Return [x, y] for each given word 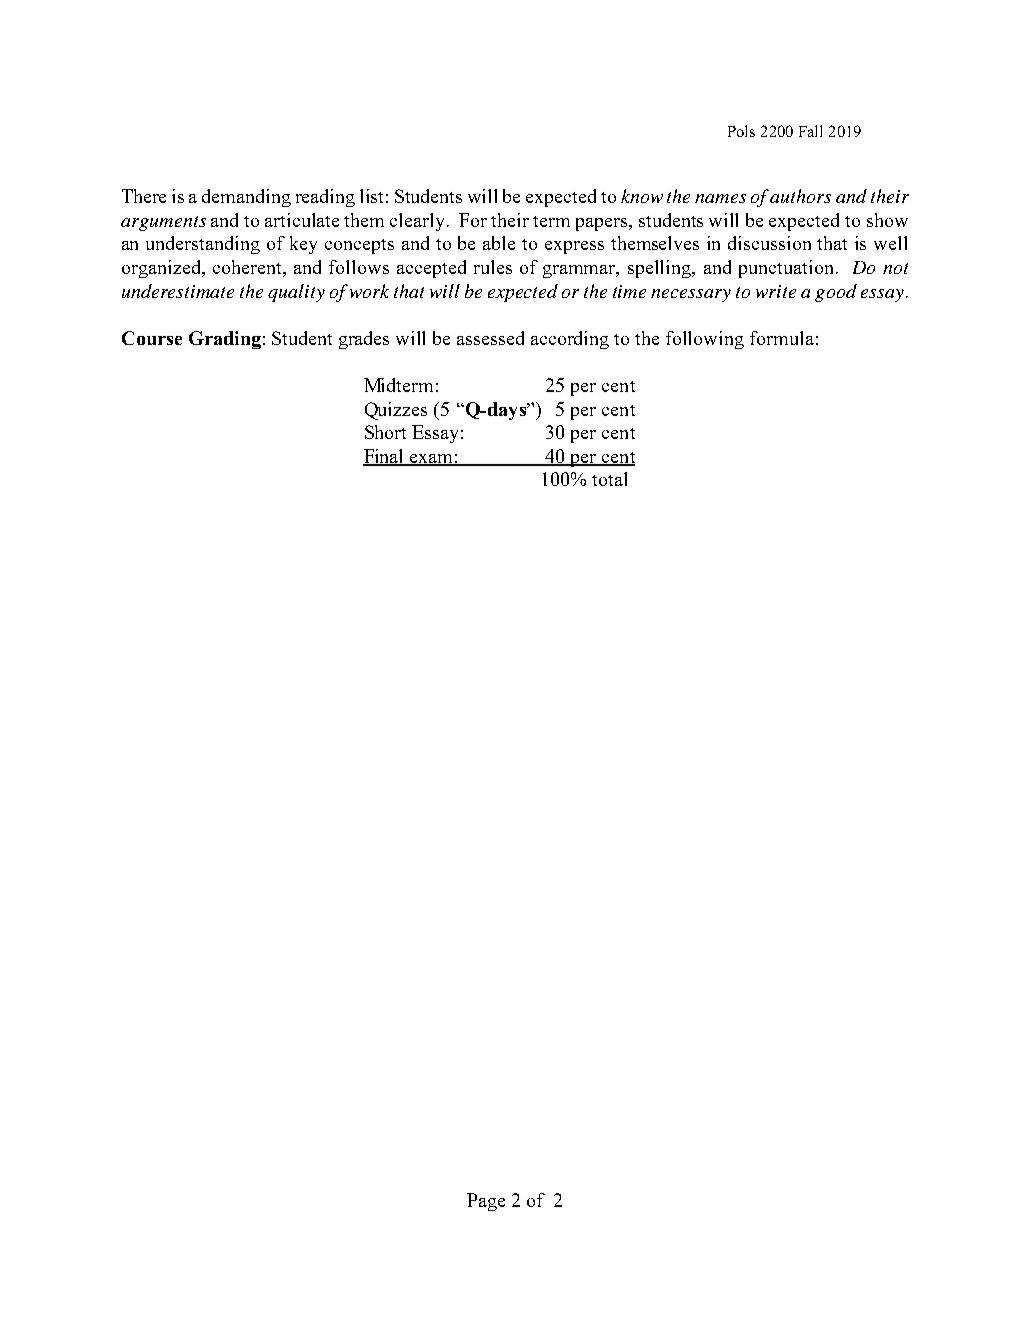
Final [385, 457]
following [705, 340]
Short [385, 432]
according [570, 340]
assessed [490, 338]
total [609, 479]
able [499, 243]
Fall [810, 131]
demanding [246, 198]
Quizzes [396, 411]
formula [782, 338]
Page [486, 1202]
